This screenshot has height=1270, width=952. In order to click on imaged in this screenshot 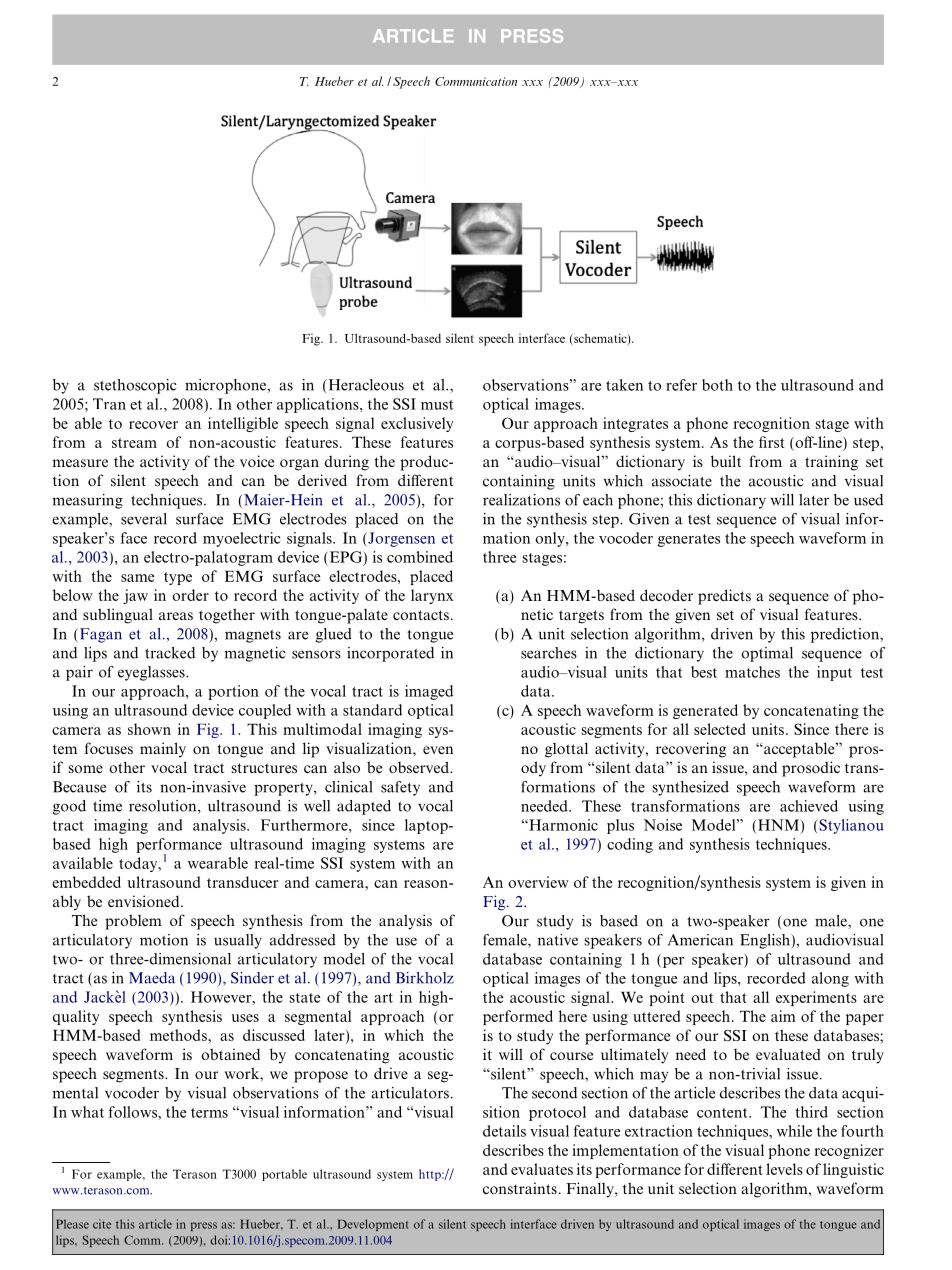, I will do `click(429, 692)`.
